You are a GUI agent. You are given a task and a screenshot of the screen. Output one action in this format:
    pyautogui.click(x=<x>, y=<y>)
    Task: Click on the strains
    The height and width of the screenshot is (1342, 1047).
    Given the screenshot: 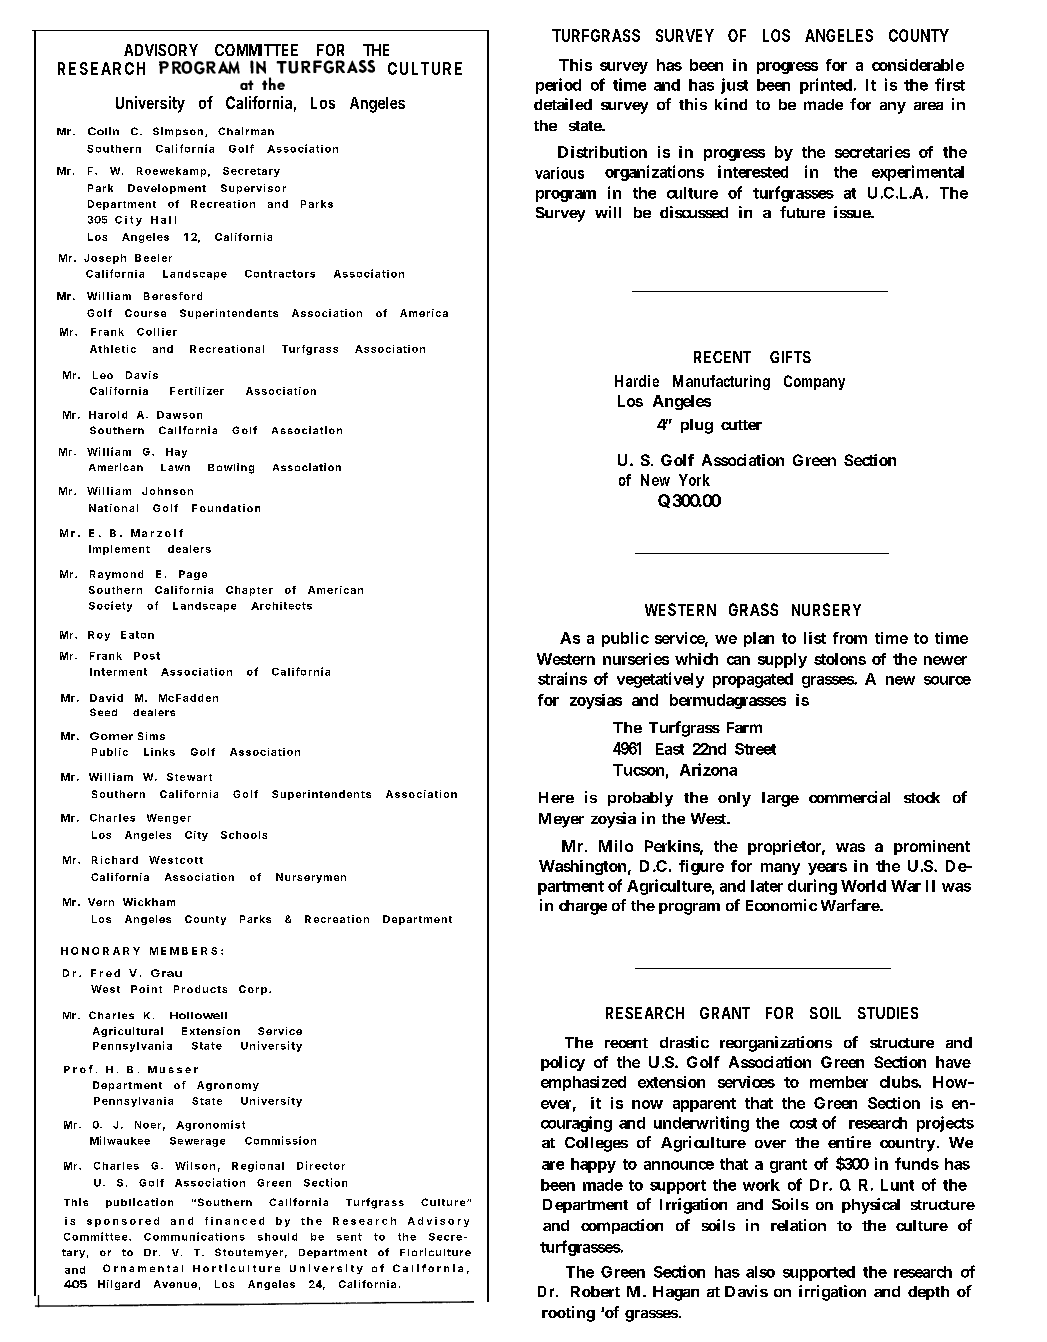 What is the action you would take?
    pyautogui.click(x=562, y=678)
